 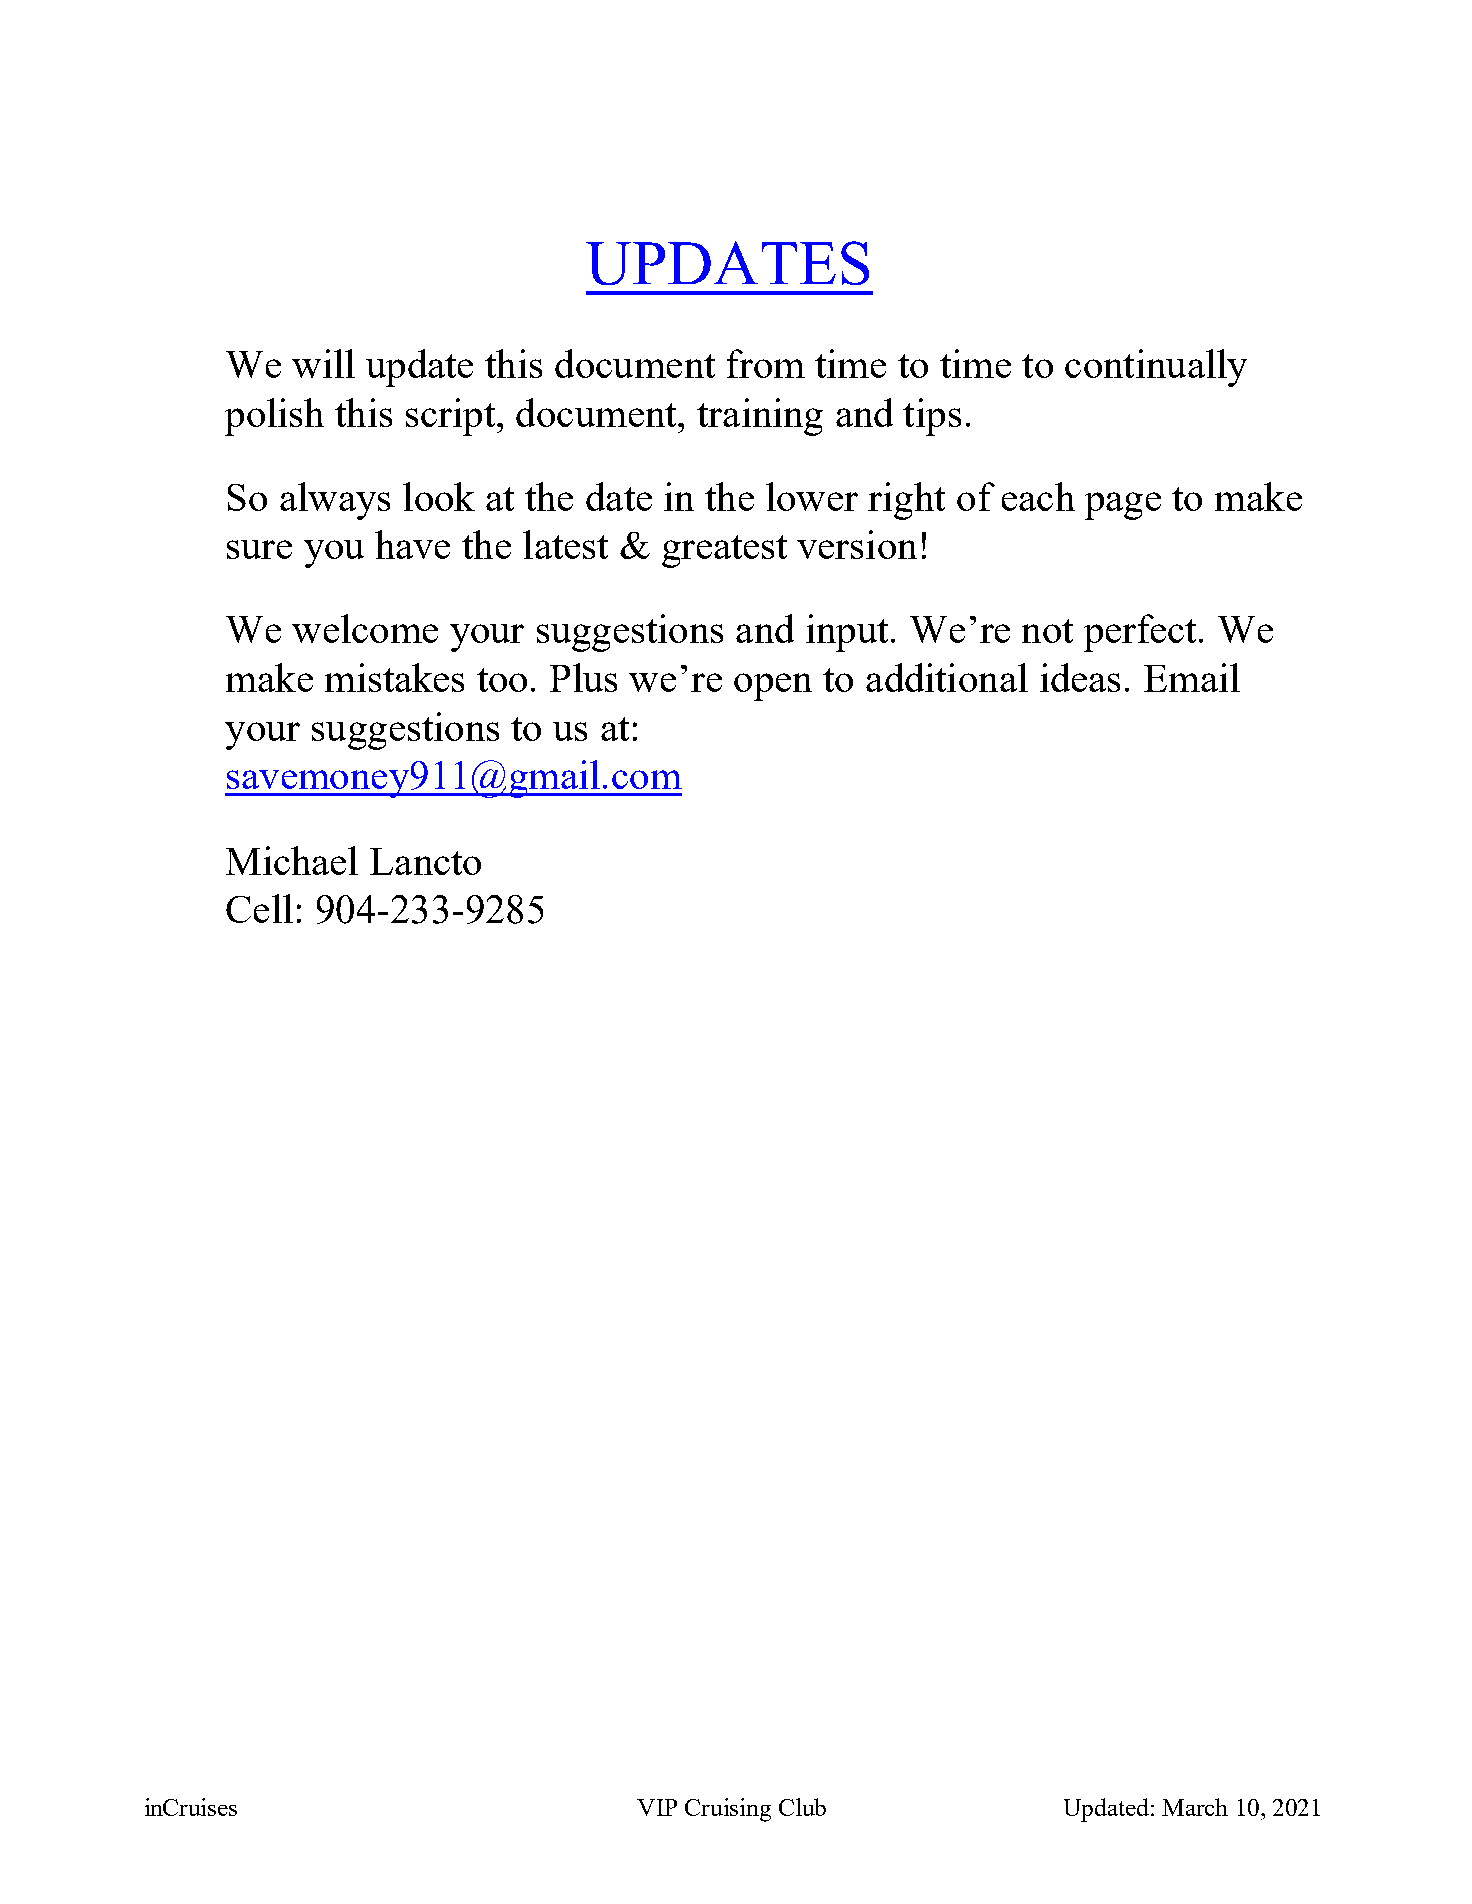 What do you see at coordinates (760, 417) in the screenshot?
I see `training` at bounding box center [760, 417].
